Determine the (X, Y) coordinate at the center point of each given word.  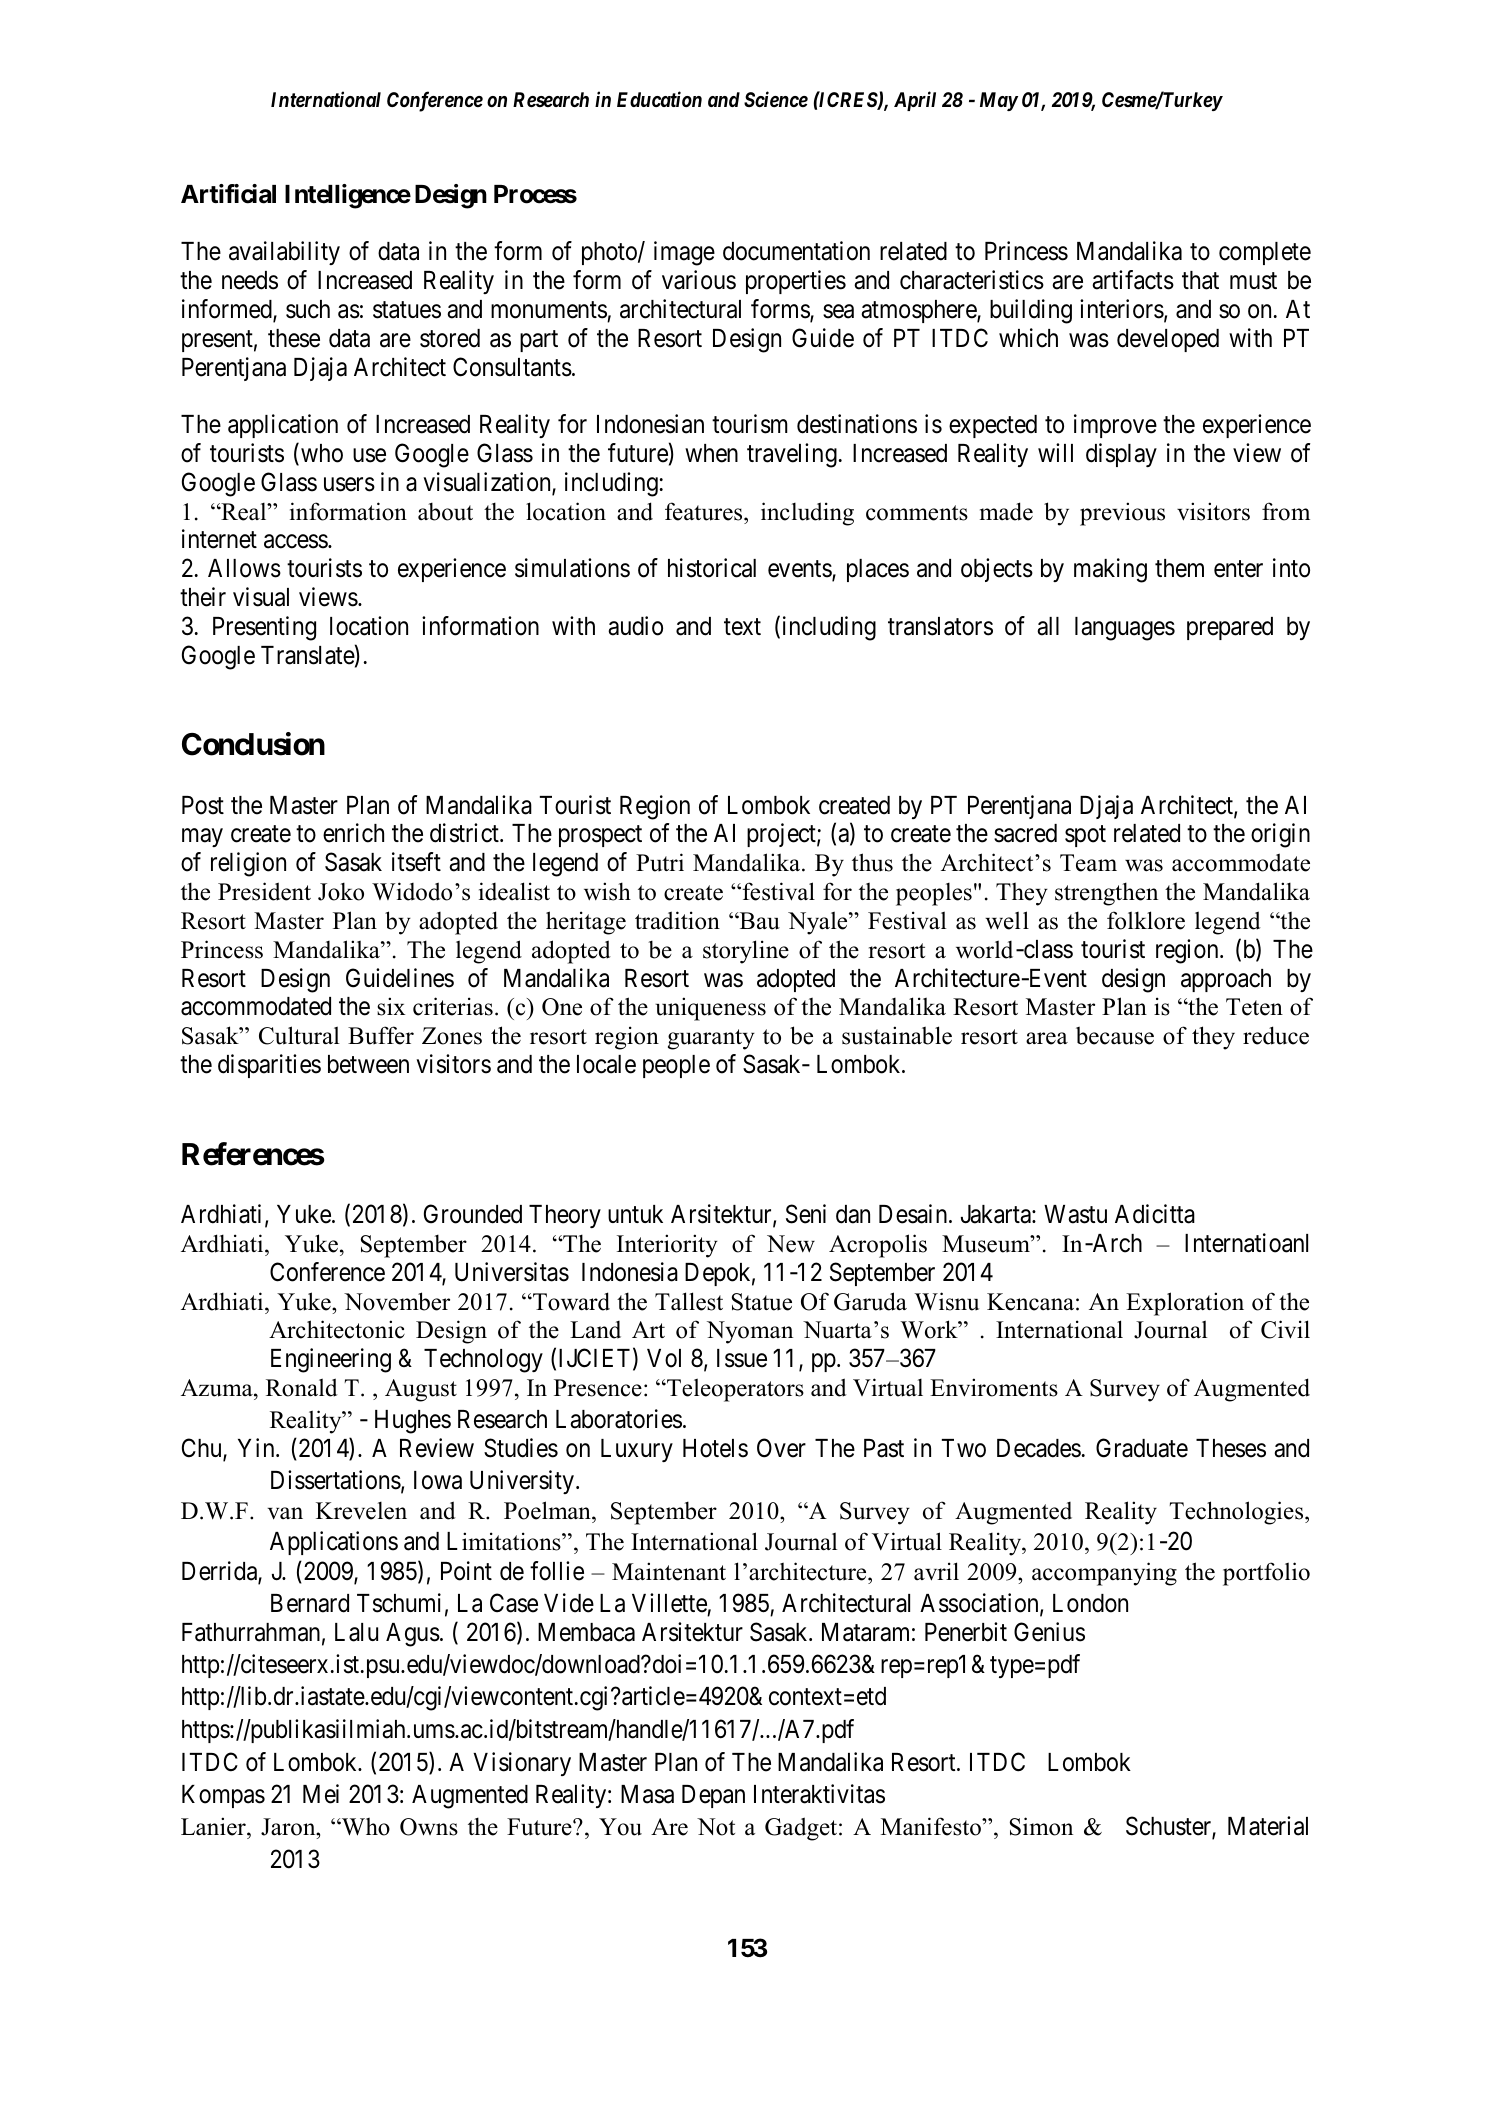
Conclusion (253, 744)
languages (1125, 629)
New (791, 1244)
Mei (321, 1794)
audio (635, 626)
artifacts (1133, 280)
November (397, 1301)
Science (776, 99)
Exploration (1185, 1304)
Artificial (228, 194)
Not (716, 1827)
